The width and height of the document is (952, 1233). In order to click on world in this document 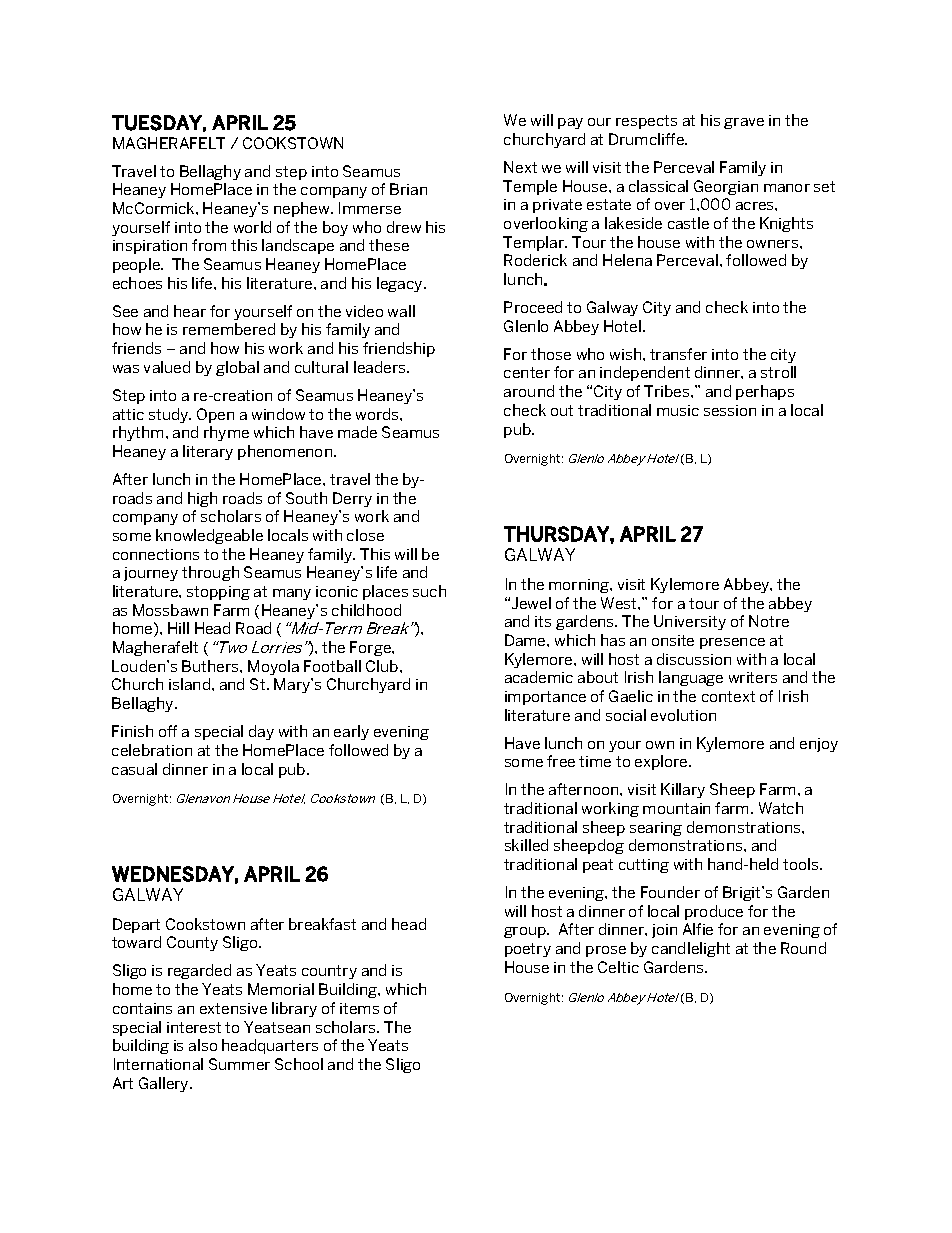, I will do `click(252, 227)`.
